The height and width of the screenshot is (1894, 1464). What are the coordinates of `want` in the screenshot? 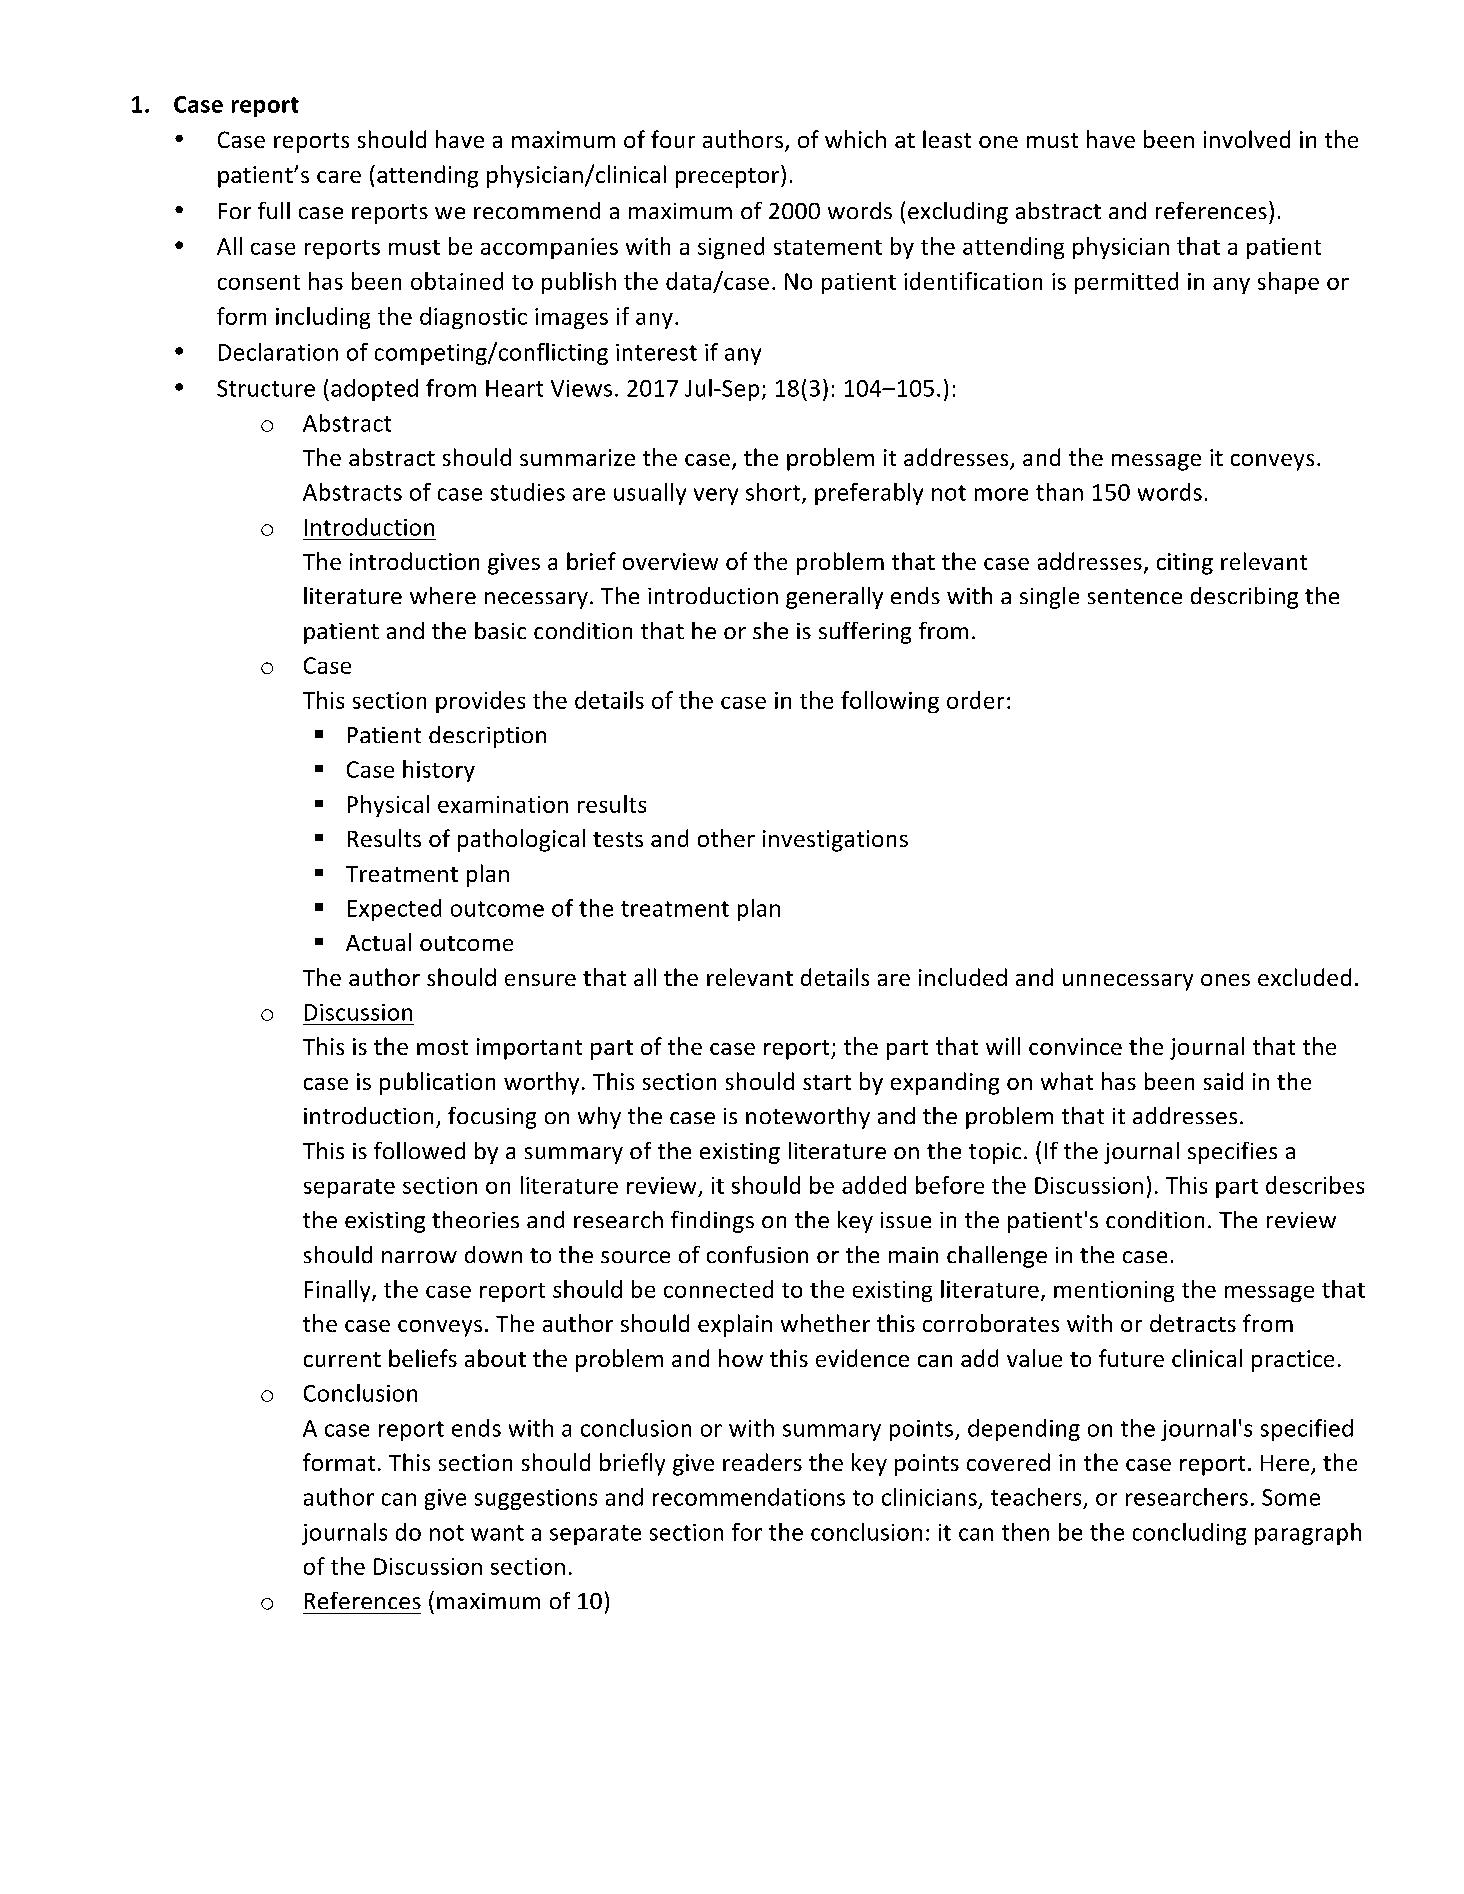 It's located at (497, 1533).
